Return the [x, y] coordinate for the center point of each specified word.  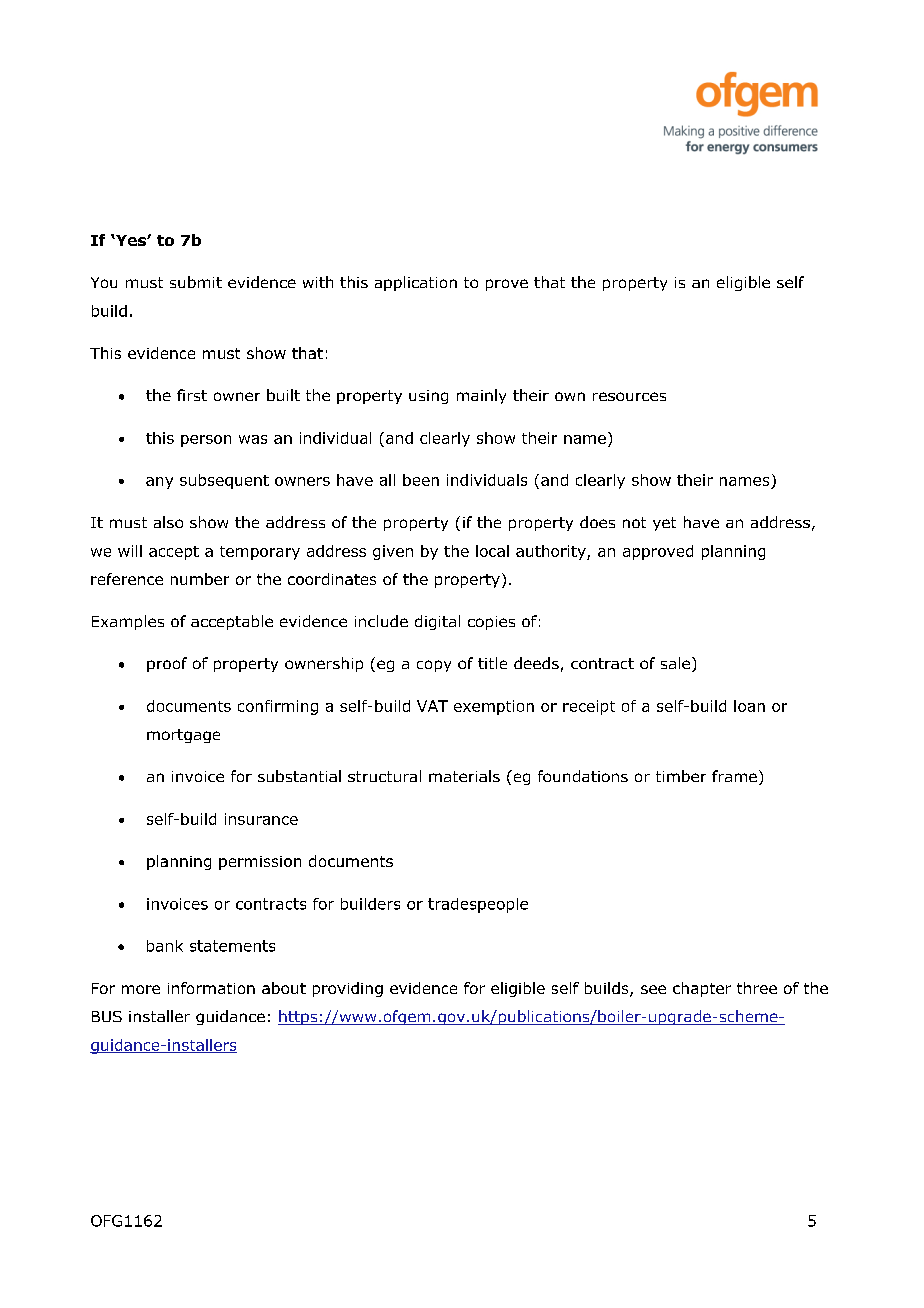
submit [196, 282]
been [421, 480]
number [200, 579]
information [211, 988]
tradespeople [478, 905]
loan [749, 706]
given [393, 552]
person [206, 441]
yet [664, 524]
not [634, 522]
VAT [432, 706]
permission [260, 863]
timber [681, 776]
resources [629, 396]
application [416, 283]
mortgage [183, 736]
